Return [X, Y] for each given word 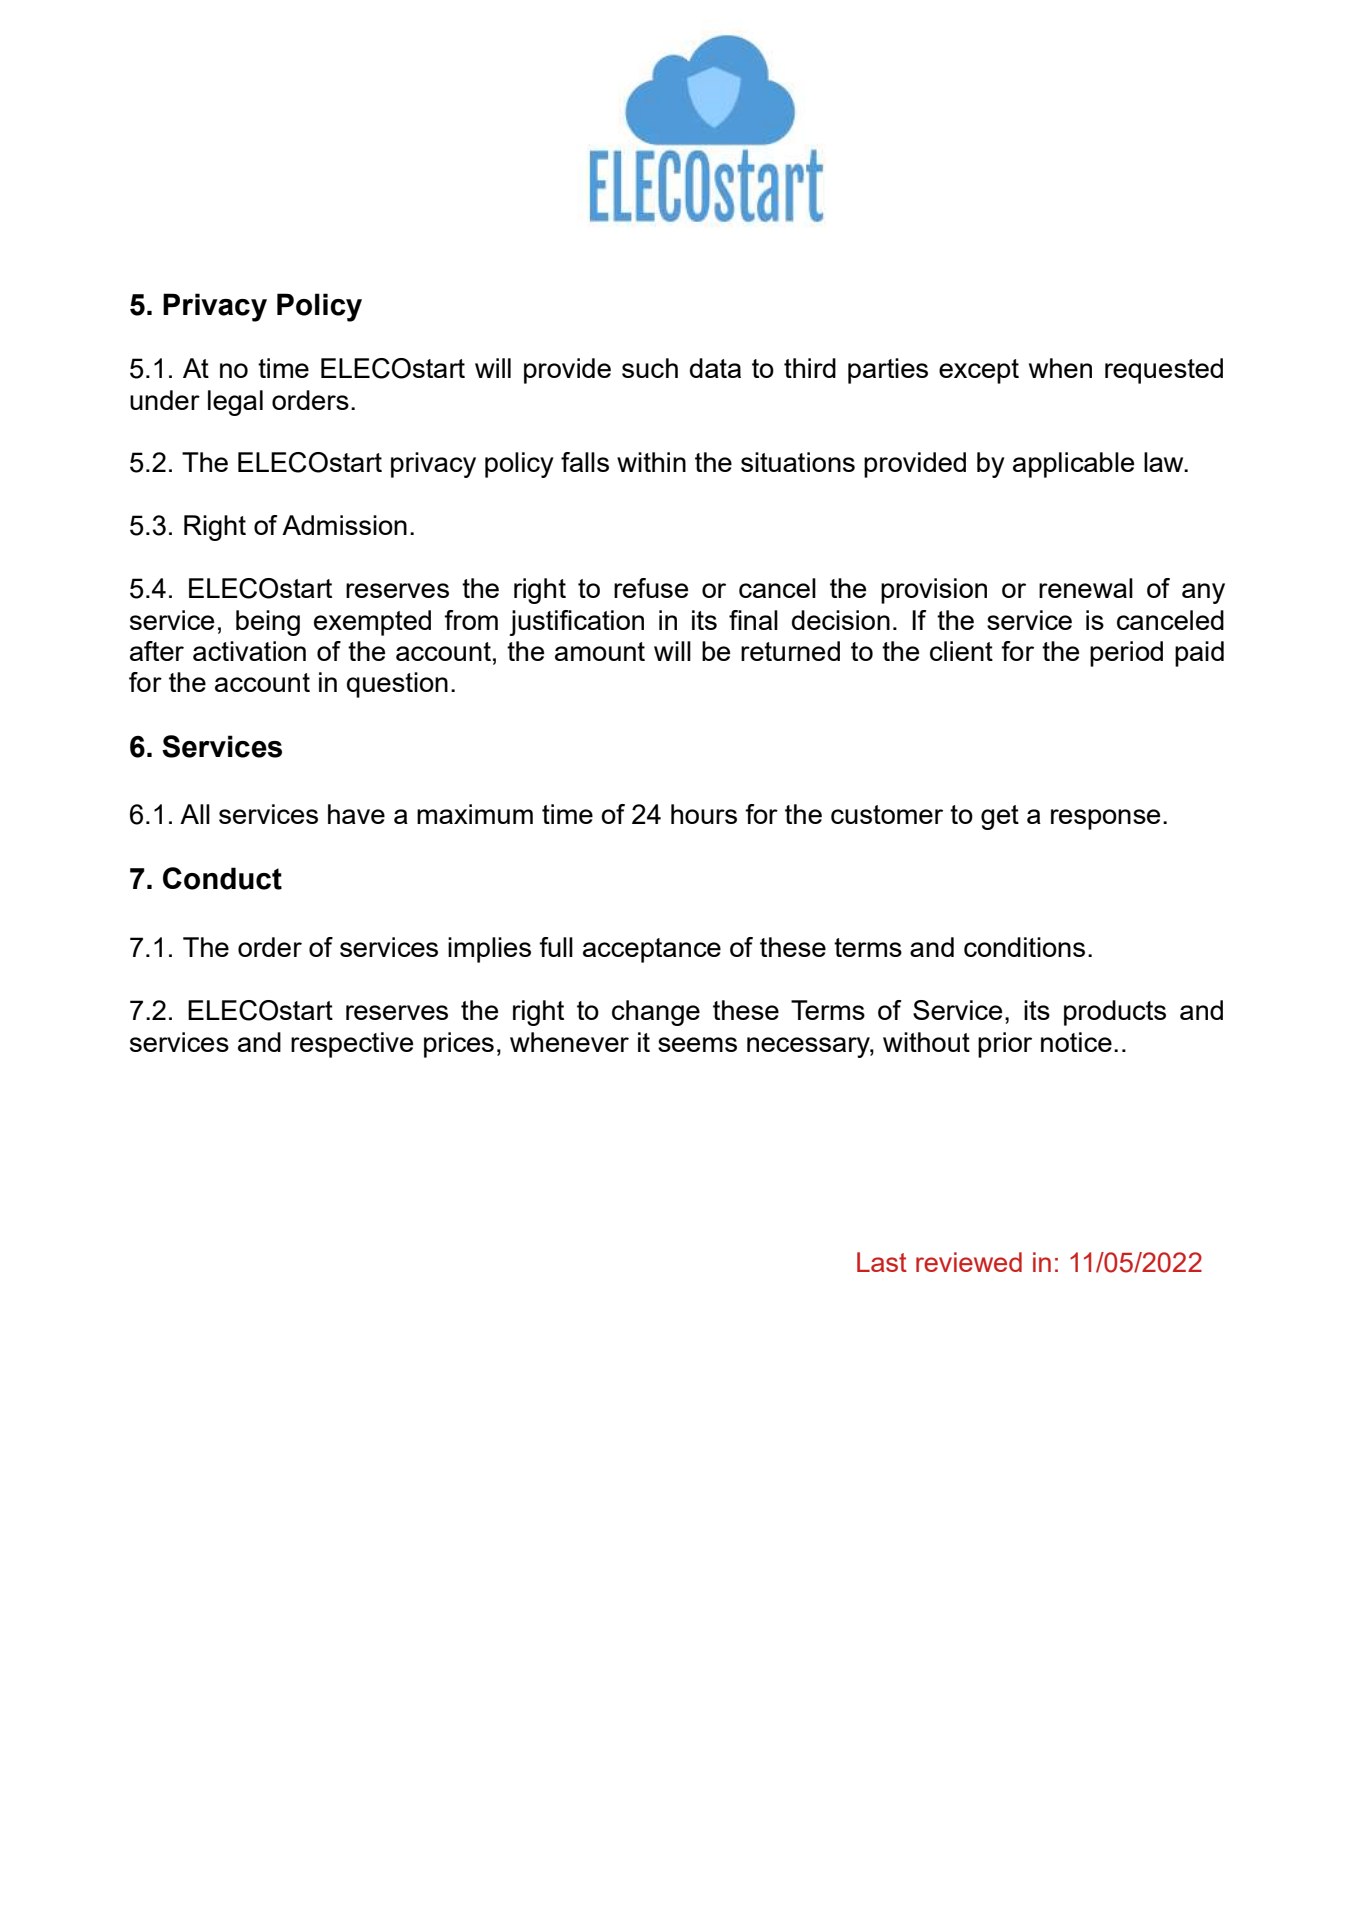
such [650, 368]
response [1105, 819]
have [356, 814]
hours [704, 814]
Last [882, 1262]
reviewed [969, 1262]
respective [352, 1045]
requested [1164, 371]
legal [235, 403]
